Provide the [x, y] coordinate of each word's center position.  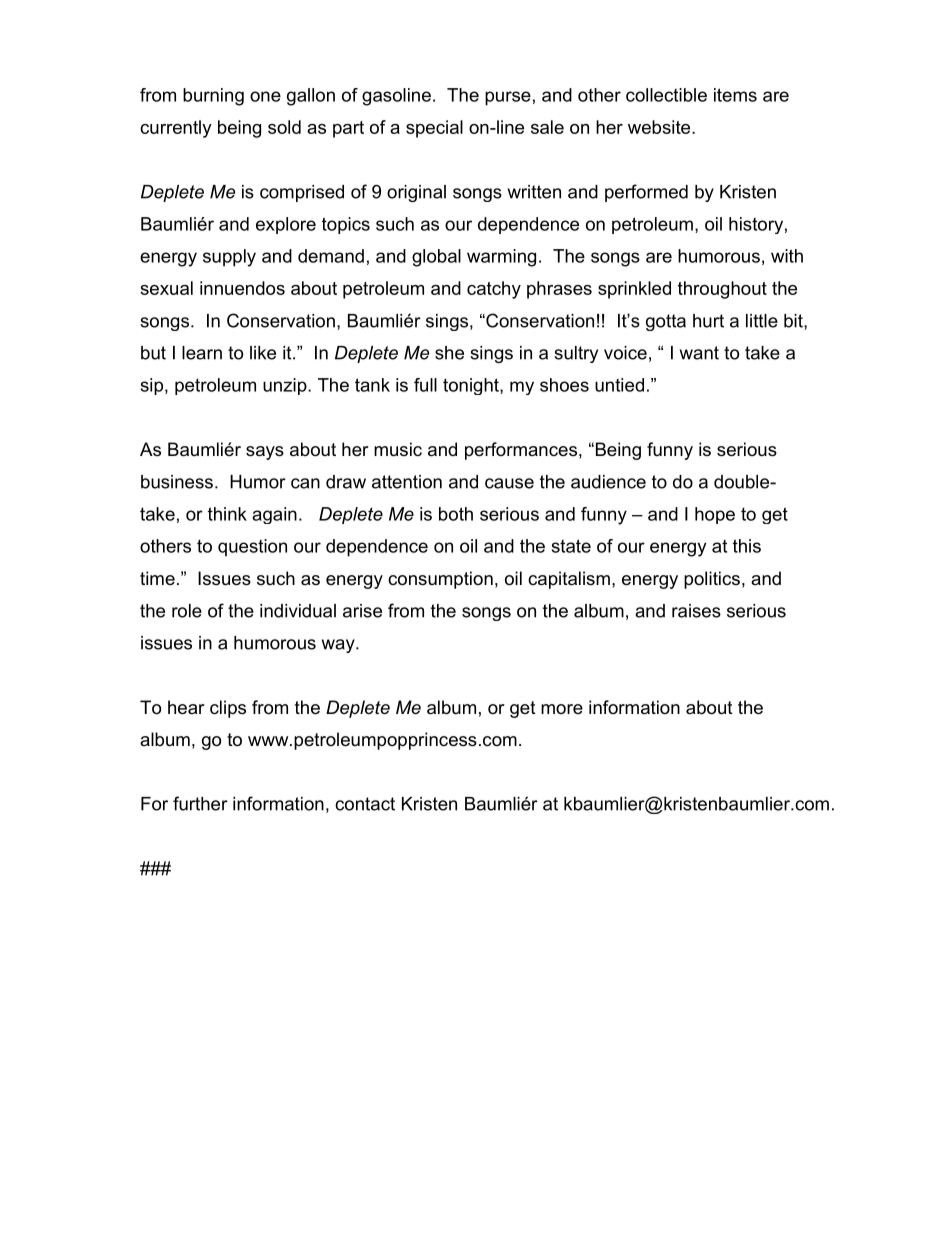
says [265, 453]
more [562, 709]
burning [213, 97]
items [735, 95]
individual [298, 611]
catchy [494, 290]
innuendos [242, 288]
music [398, 449]
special [434, 129]
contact [365, 804]
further [200, 803]
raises [696, 611]
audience [608, 482]
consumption [440, 580]
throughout [722, 290]
